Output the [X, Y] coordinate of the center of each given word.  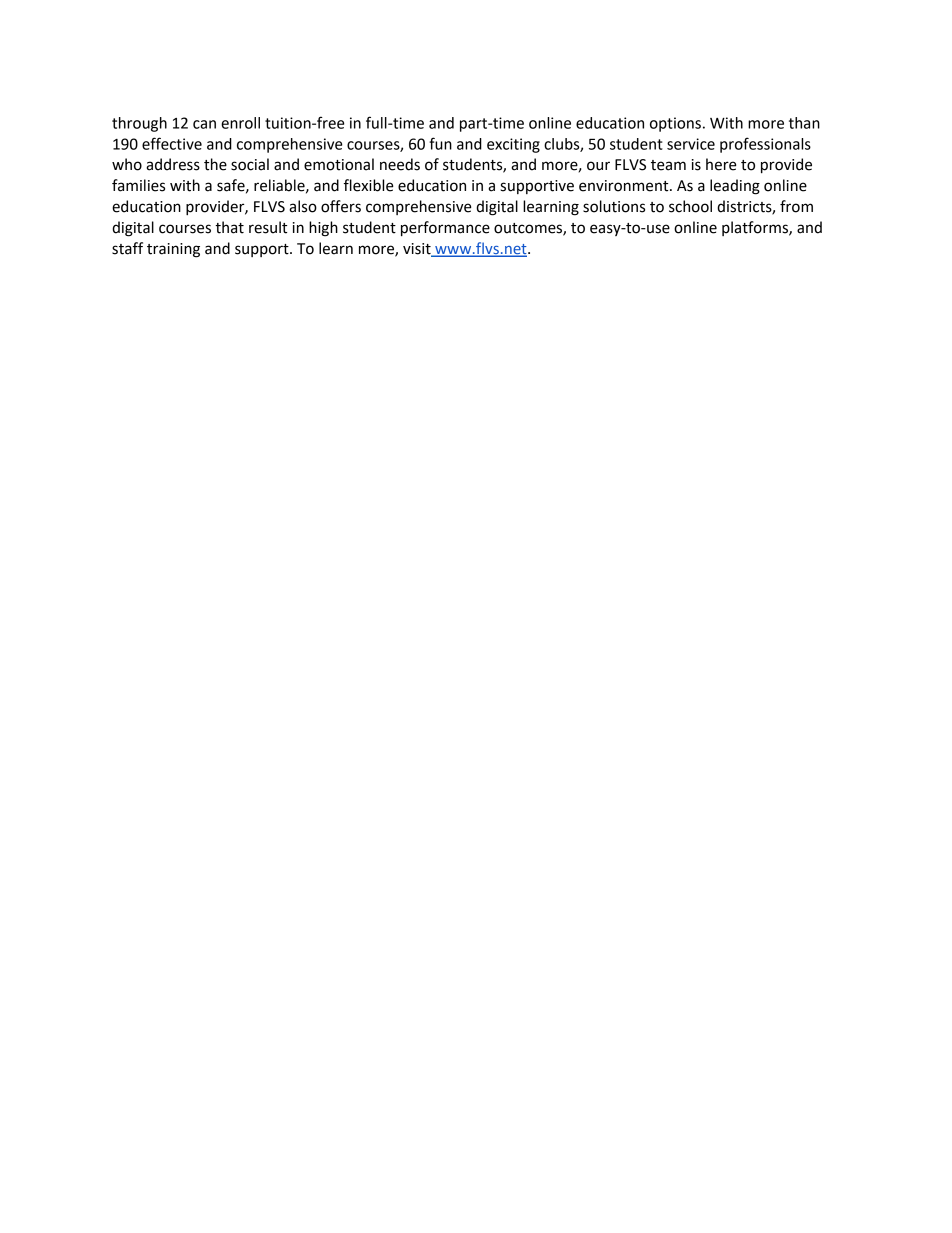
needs [400, 164]
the [215, 164]
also [303, 206]
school [690, 206]
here [721, 164]
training [173, 250]
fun [440, 143]
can [204, 124]
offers [341, 206]
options [675, 124]
